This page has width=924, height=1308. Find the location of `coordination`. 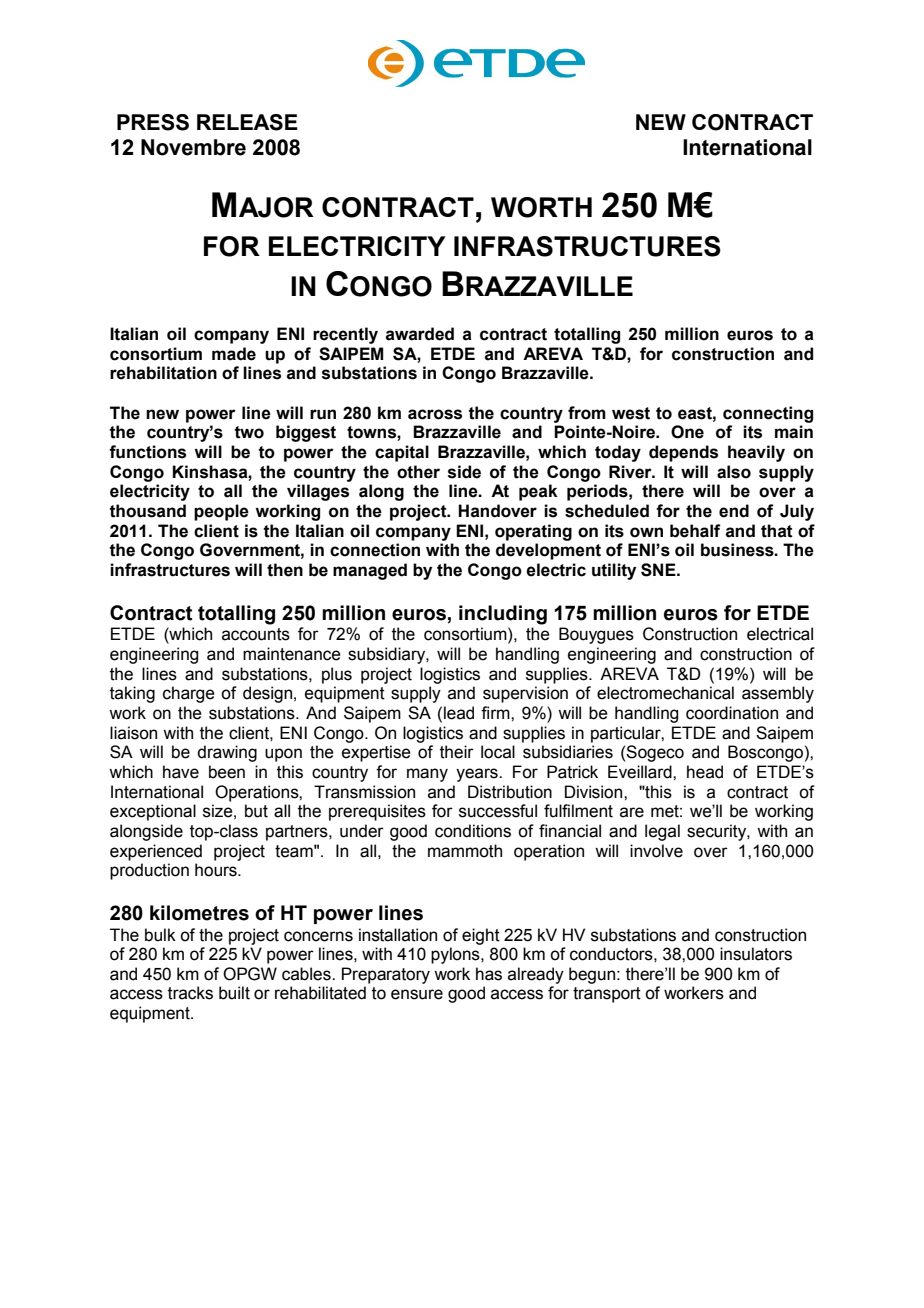

coordination is located at coordinates (732, 713).
